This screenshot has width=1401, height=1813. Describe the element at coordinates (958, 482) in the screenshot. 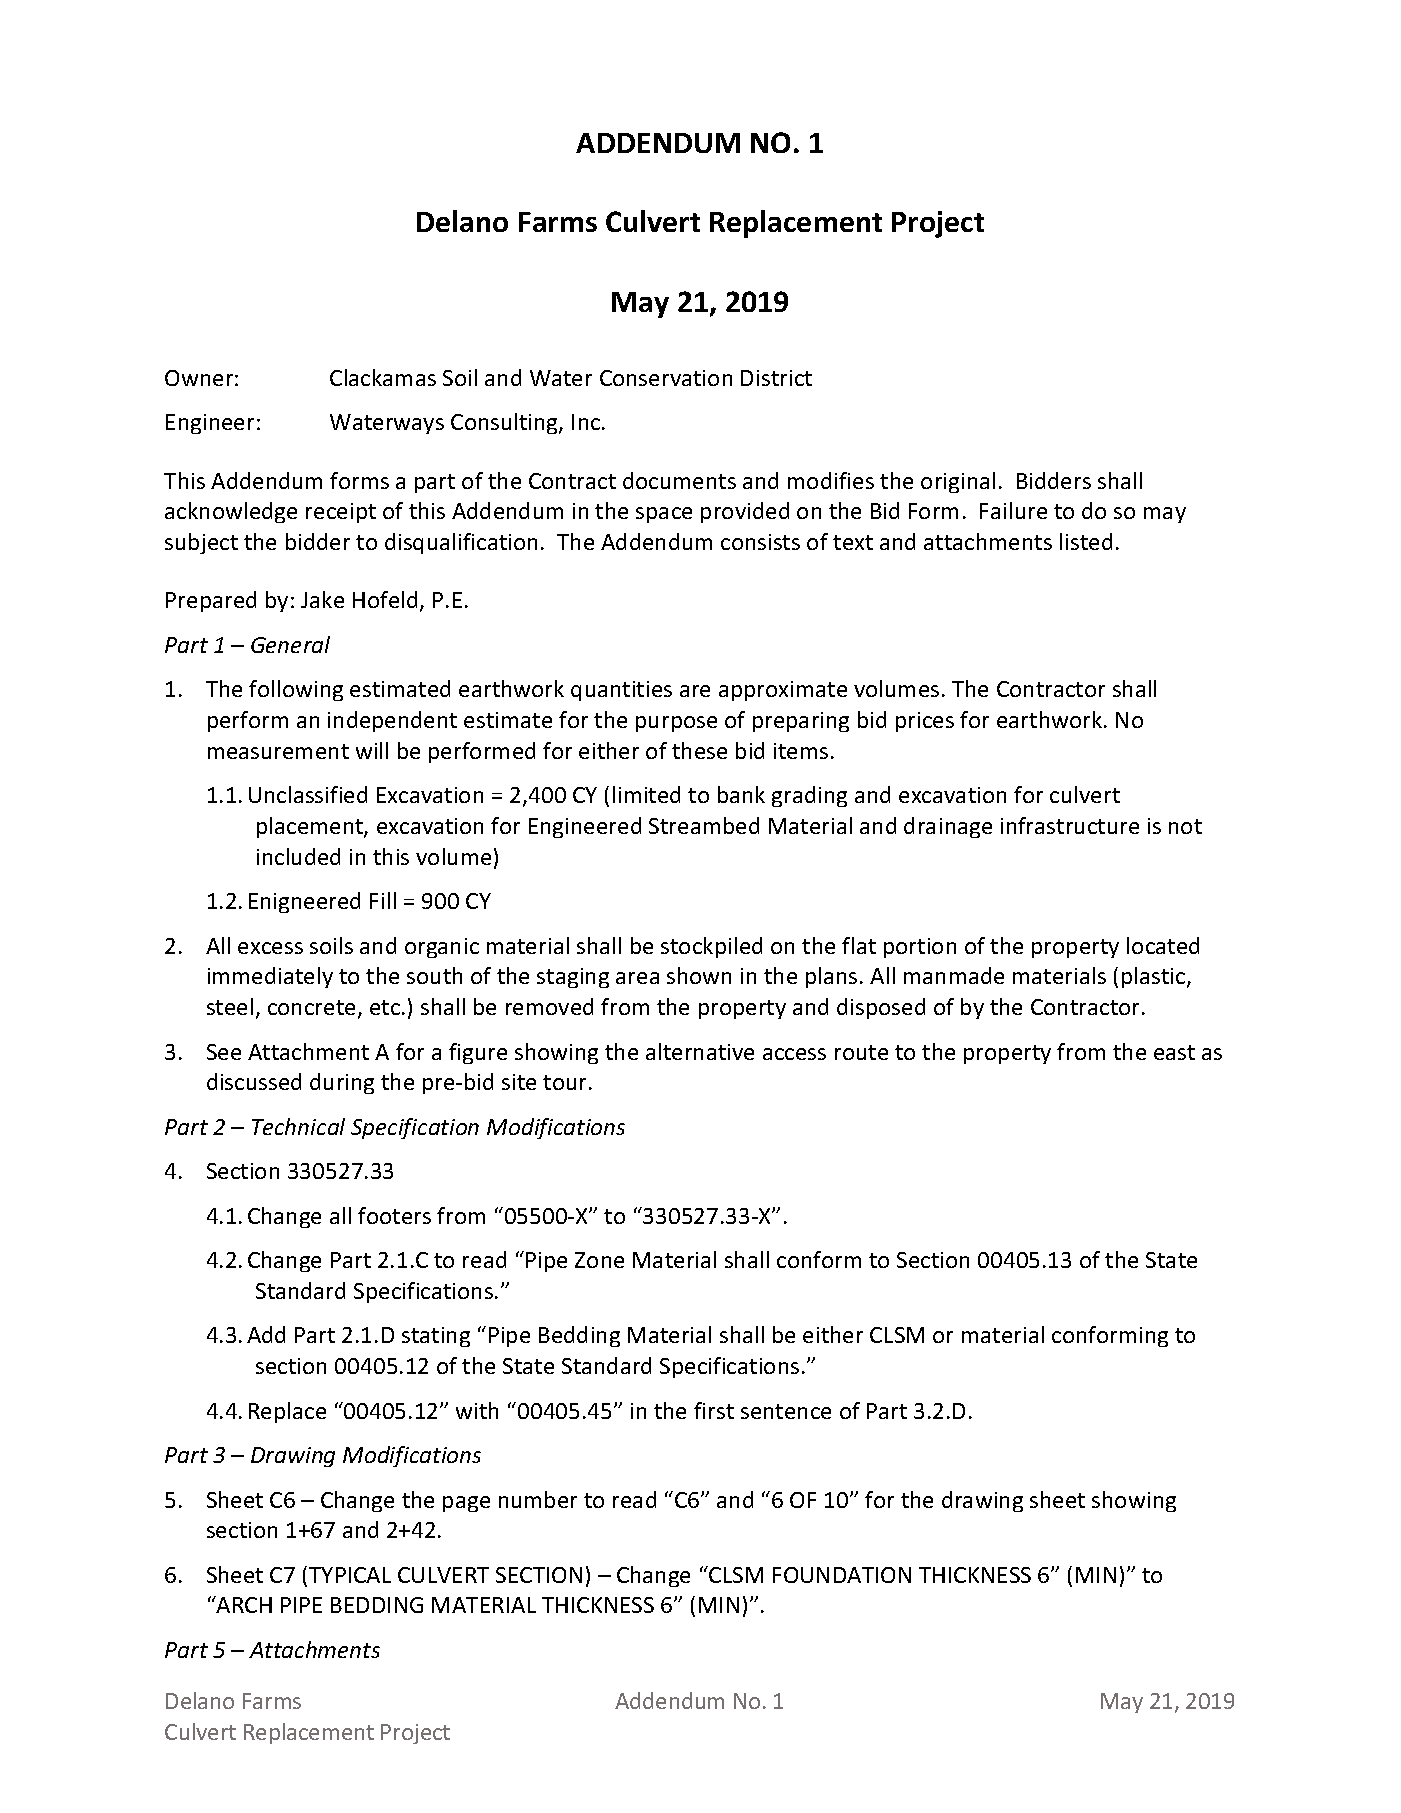

I see `original` at that location.
